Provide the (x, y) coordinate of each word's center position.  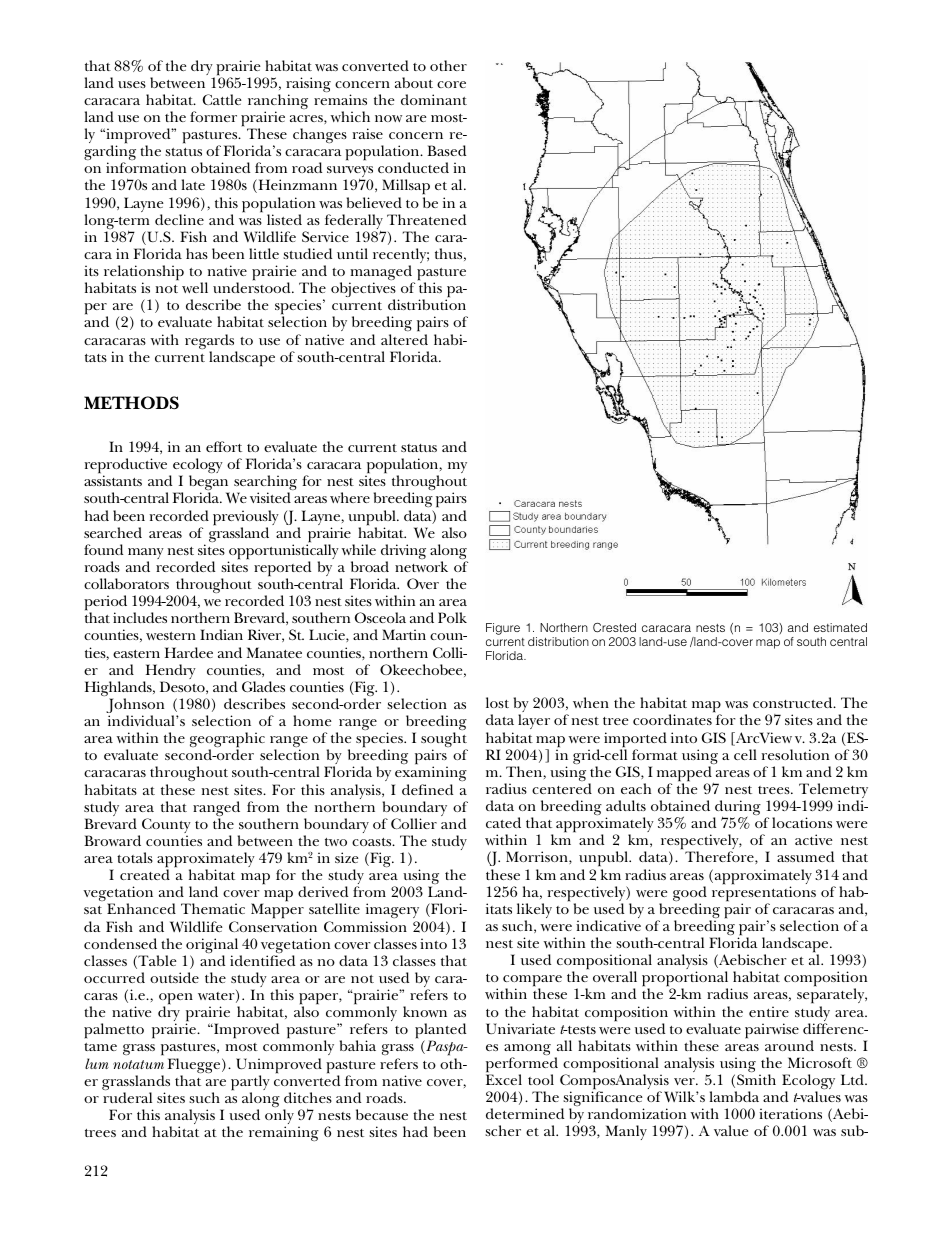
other (448, 65)
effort (224, 446)
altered (404, 339)
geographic (227, 741)
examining (430, 775)
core (451, 84)
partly (250, 1084)
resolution (795, 754)
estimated (840, 627)
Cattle (222, 99)
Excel (504, 1079)
